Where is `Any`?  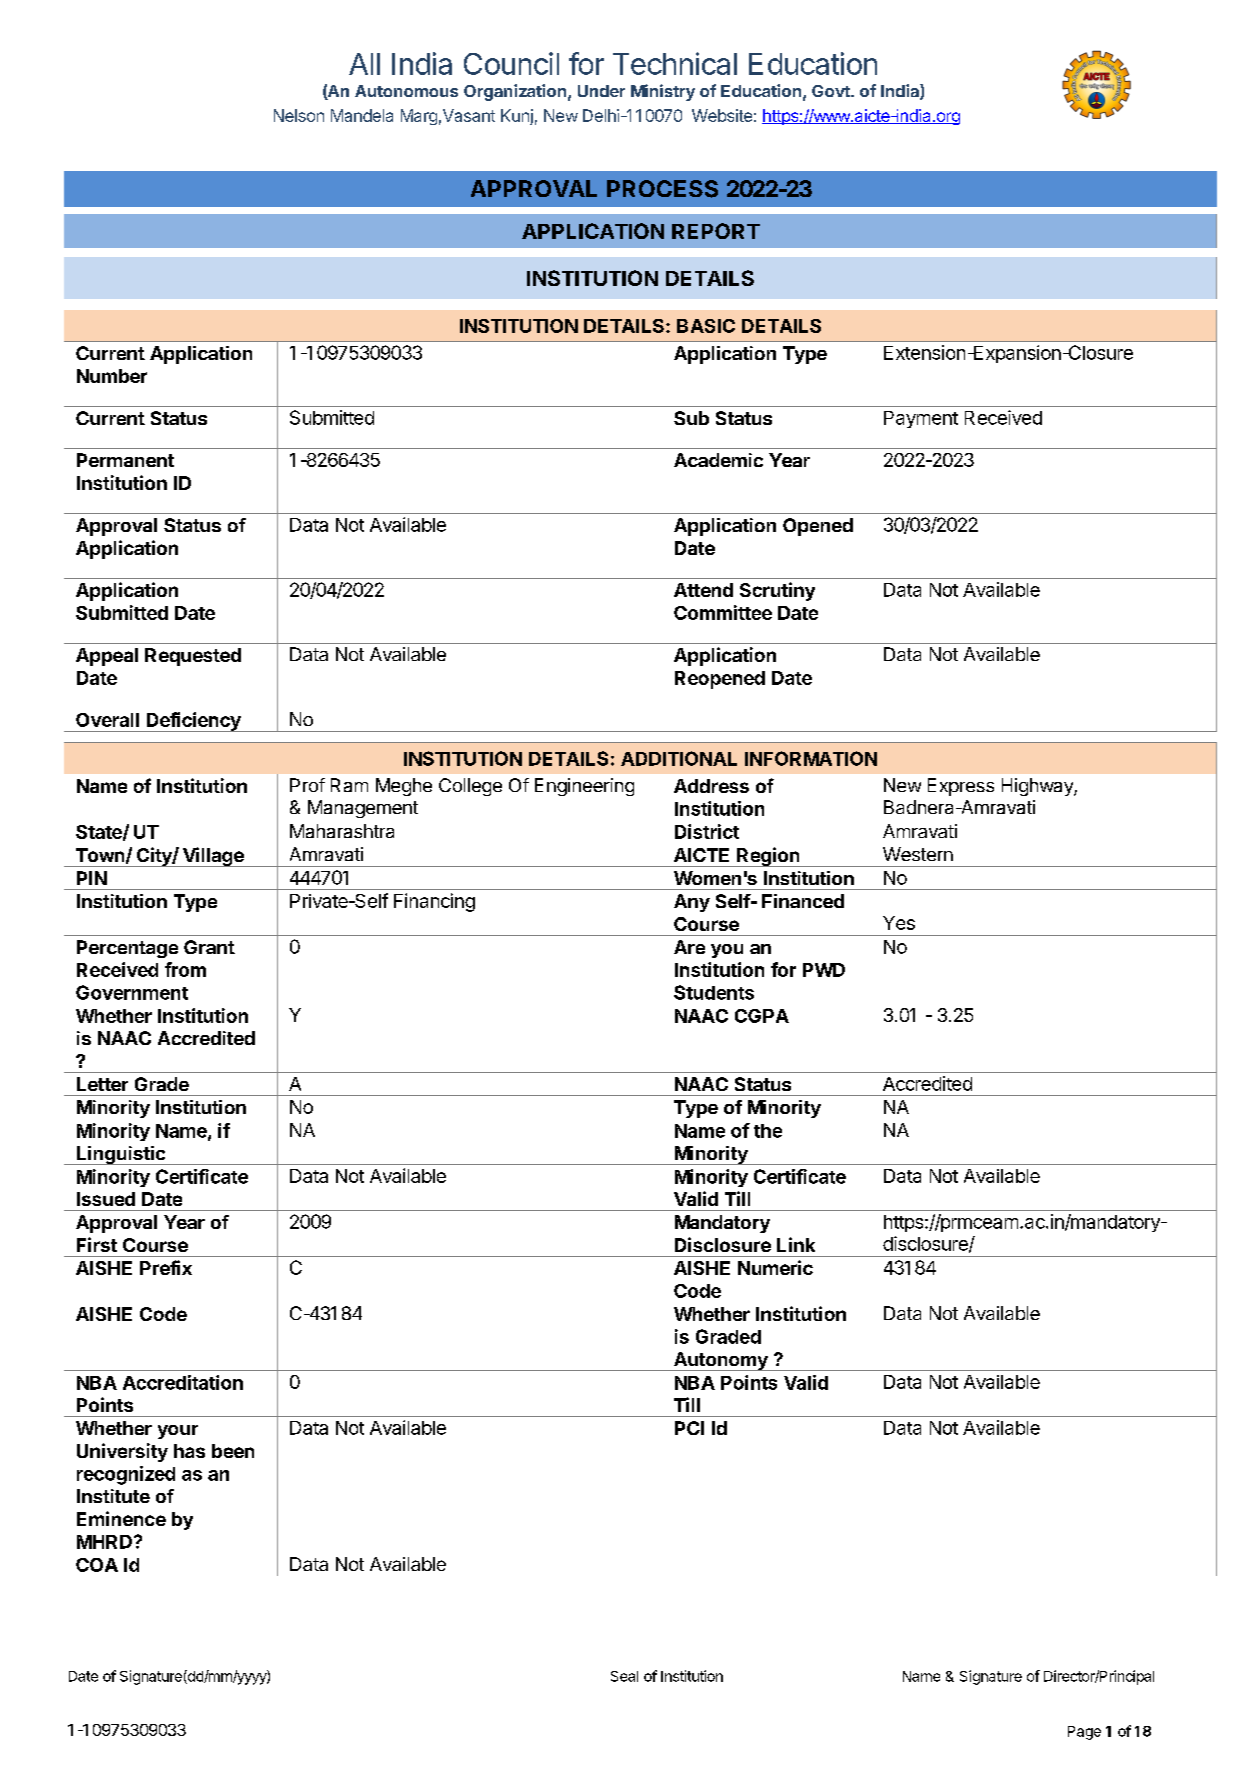 Any is located at coordinates (692, 903).
